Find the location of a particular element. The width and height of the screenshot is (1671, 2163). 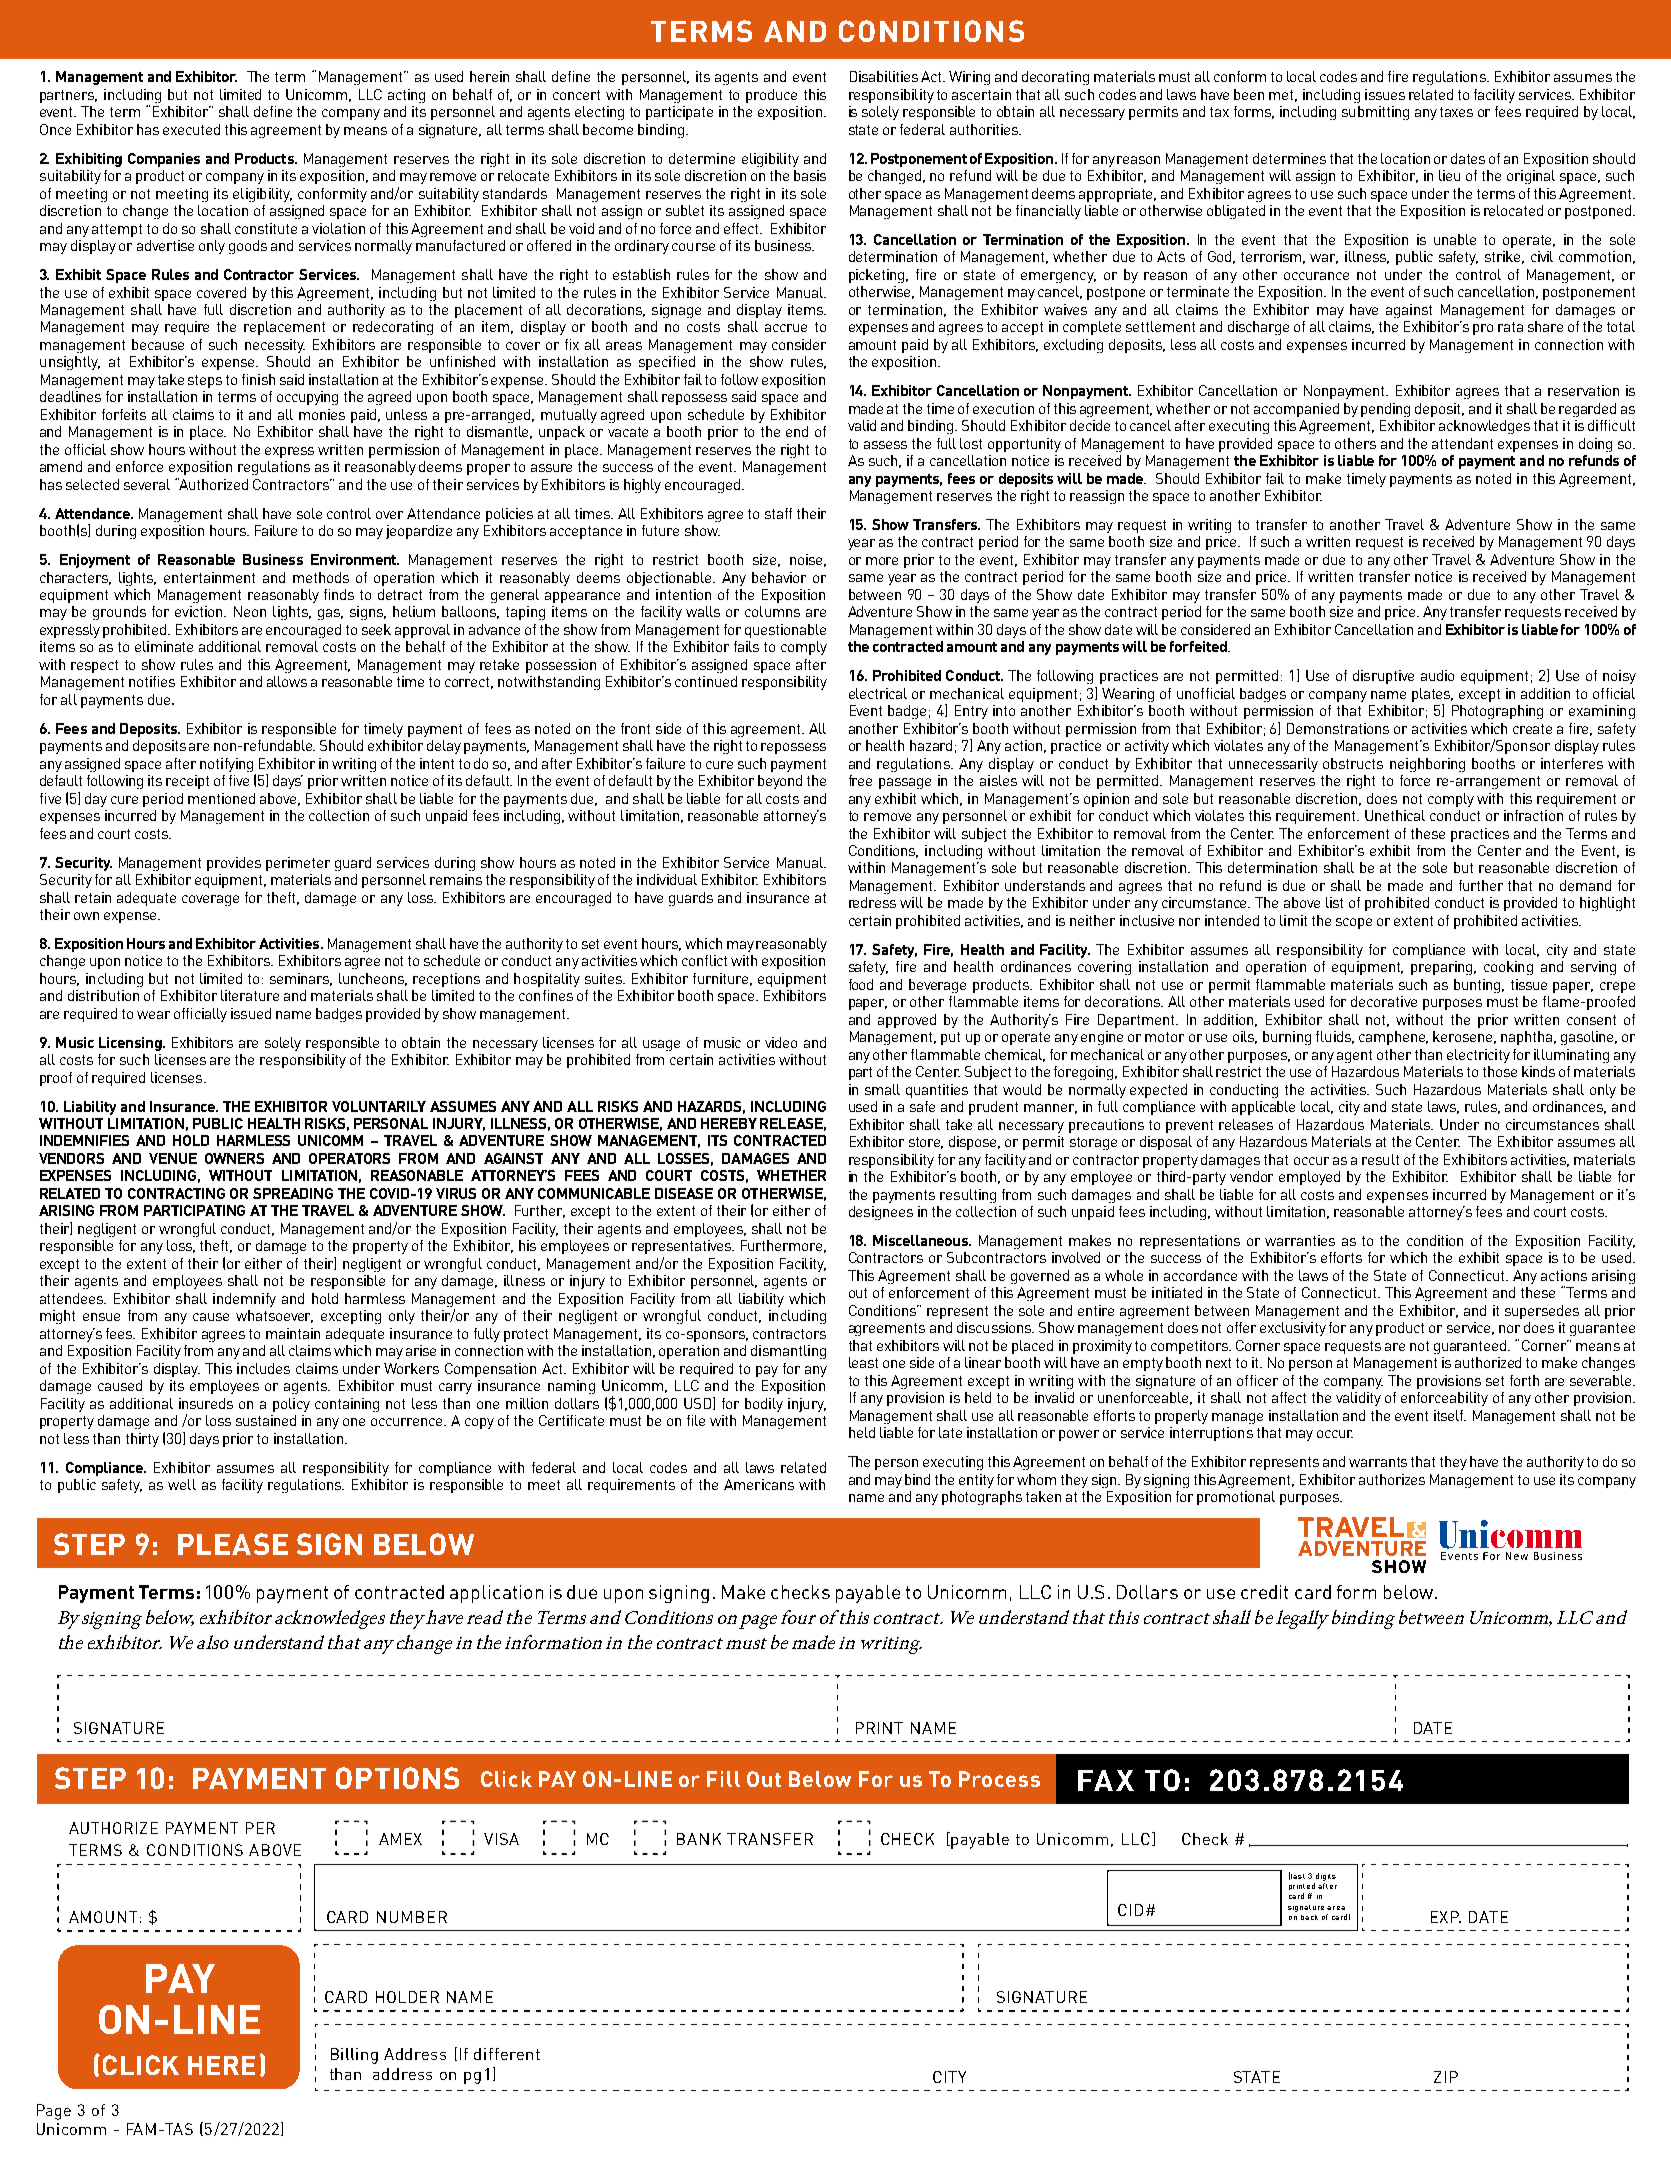

taxes is located at coordinates (1456, 112).
